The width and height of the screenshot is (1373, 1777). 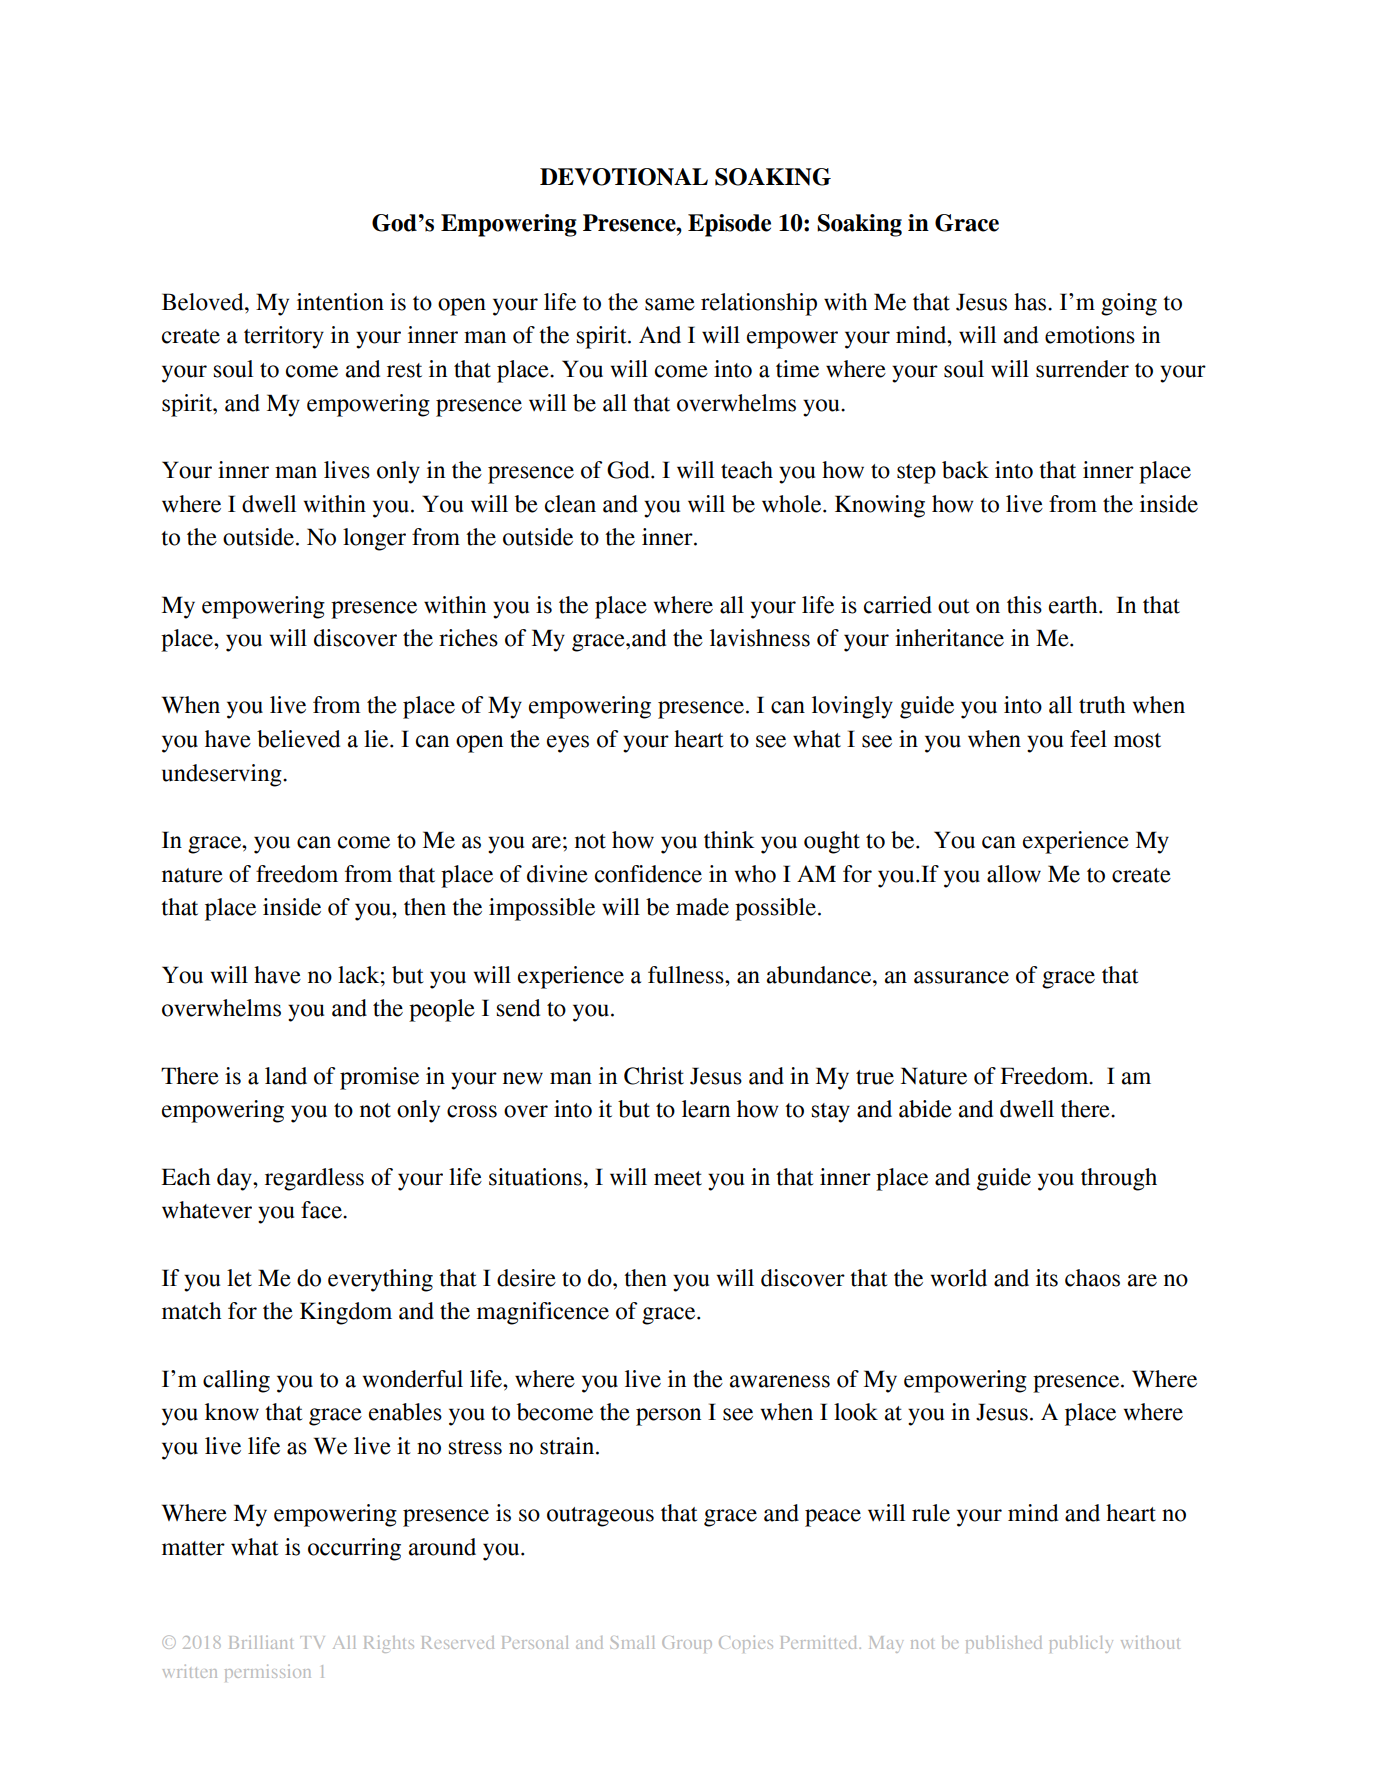 What do you see at coordinates (729, 225) in the screenshot?
I see `Episode` at bounding box center [729, 225].
